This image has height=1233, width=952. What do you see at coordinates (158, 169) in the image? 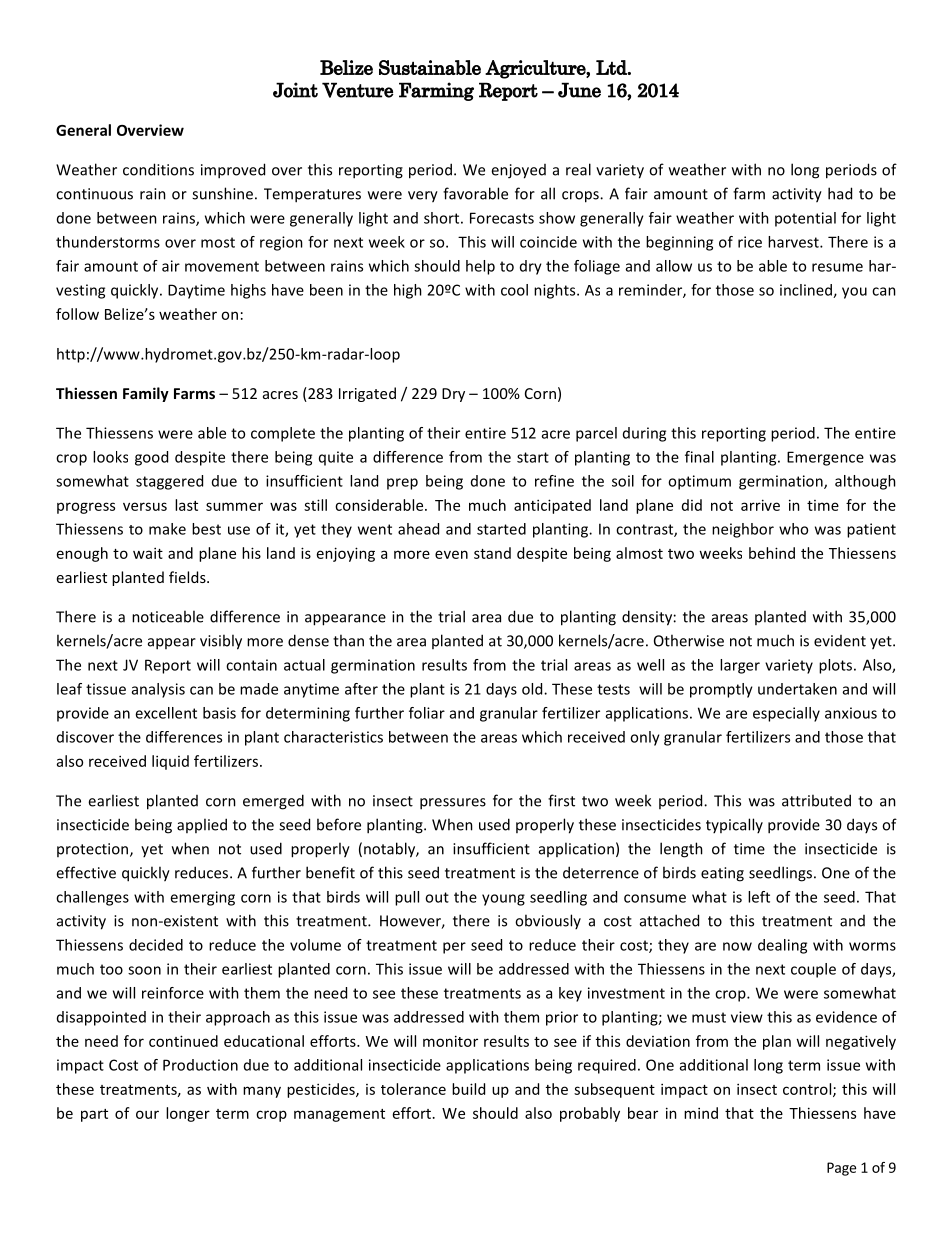
I see `conditions` at bounding box center [158, 169].
